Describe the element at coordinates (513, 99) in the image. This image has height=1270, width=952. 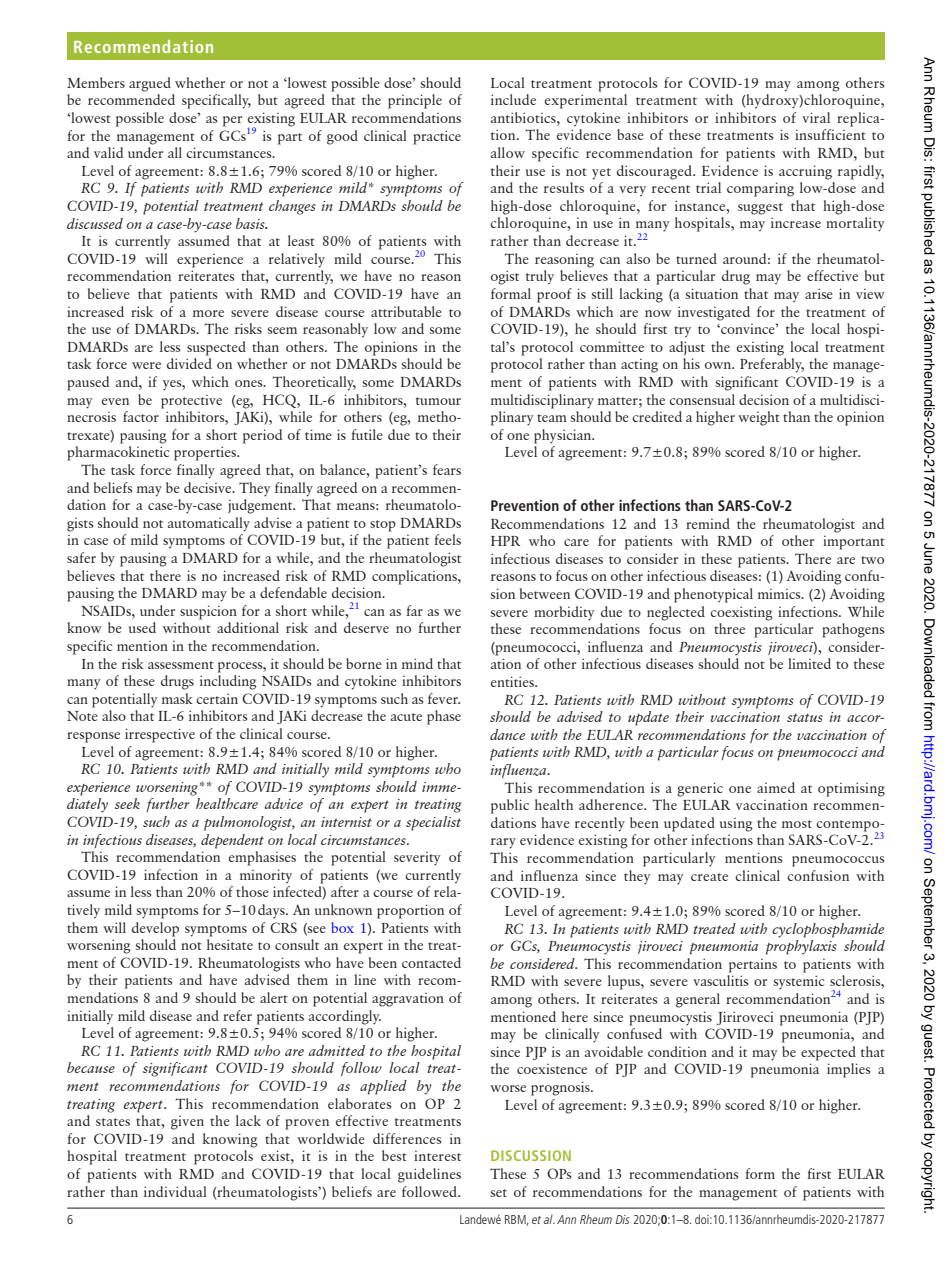
I see `include` at that location.
